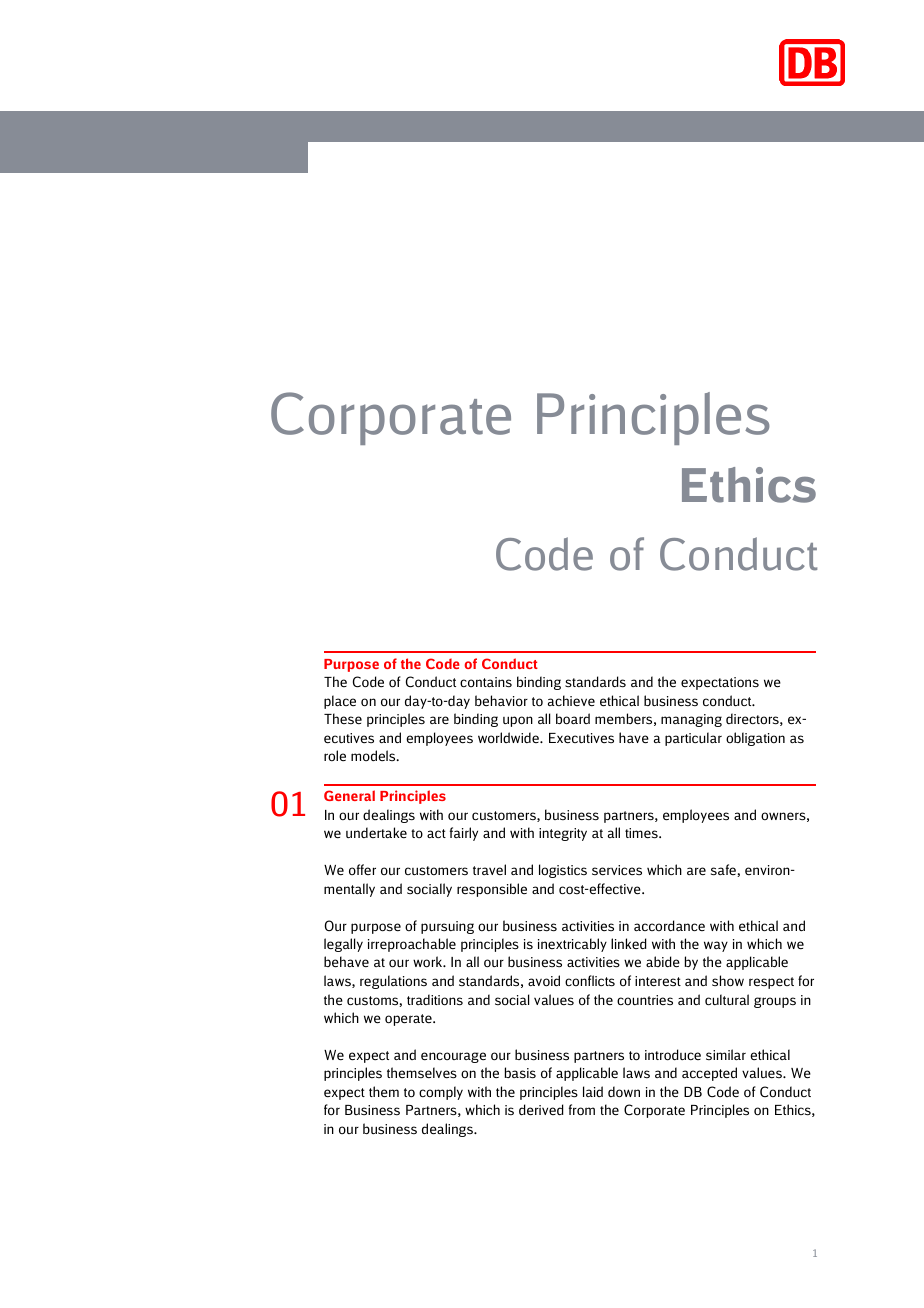 This document has width=924, height=1308. Describe the element at coordinates (709, 1074) in the document. I see `accepted` at that location.
